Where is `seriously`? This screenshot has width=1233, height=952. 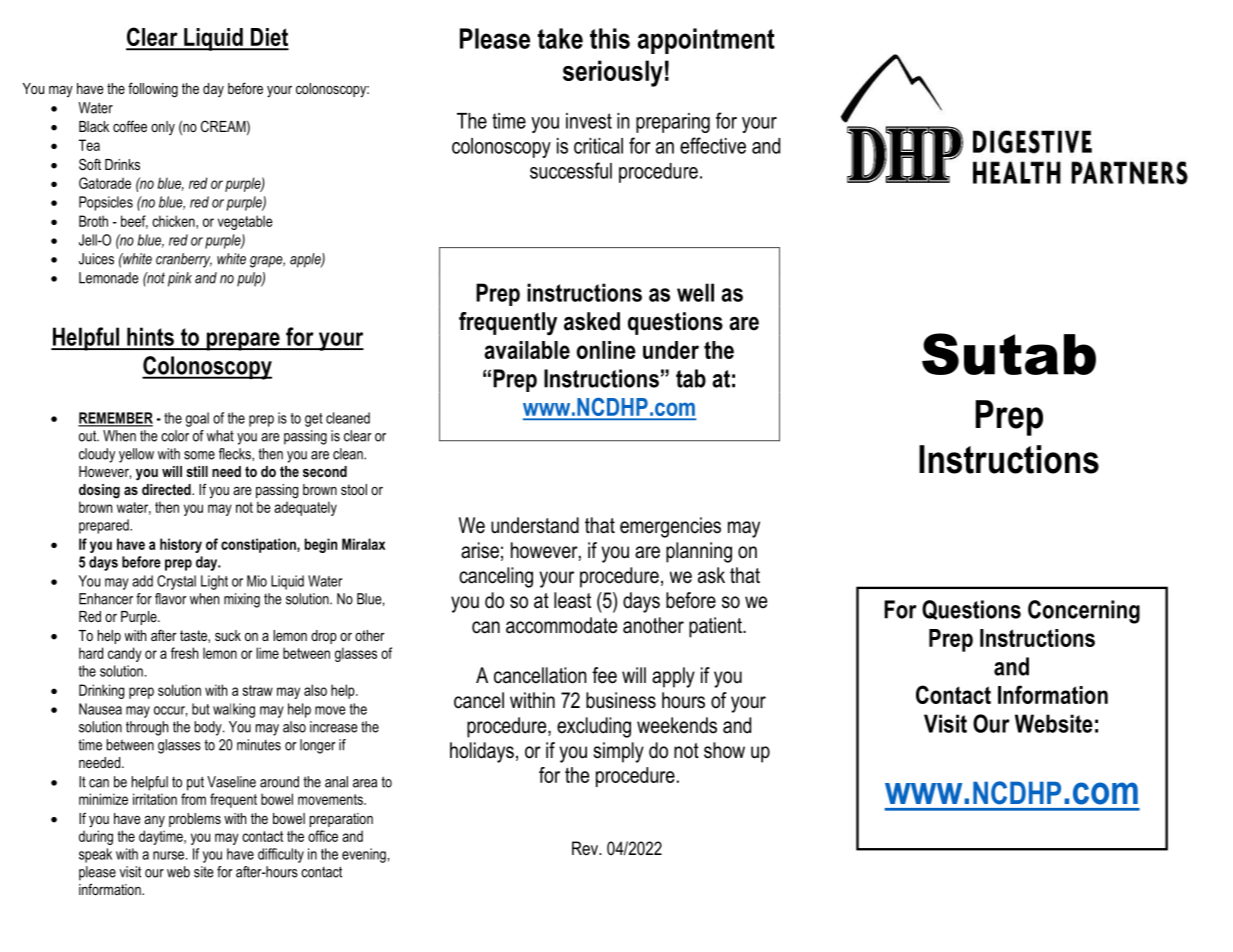 seriously is located at coordinates (613, 73).
